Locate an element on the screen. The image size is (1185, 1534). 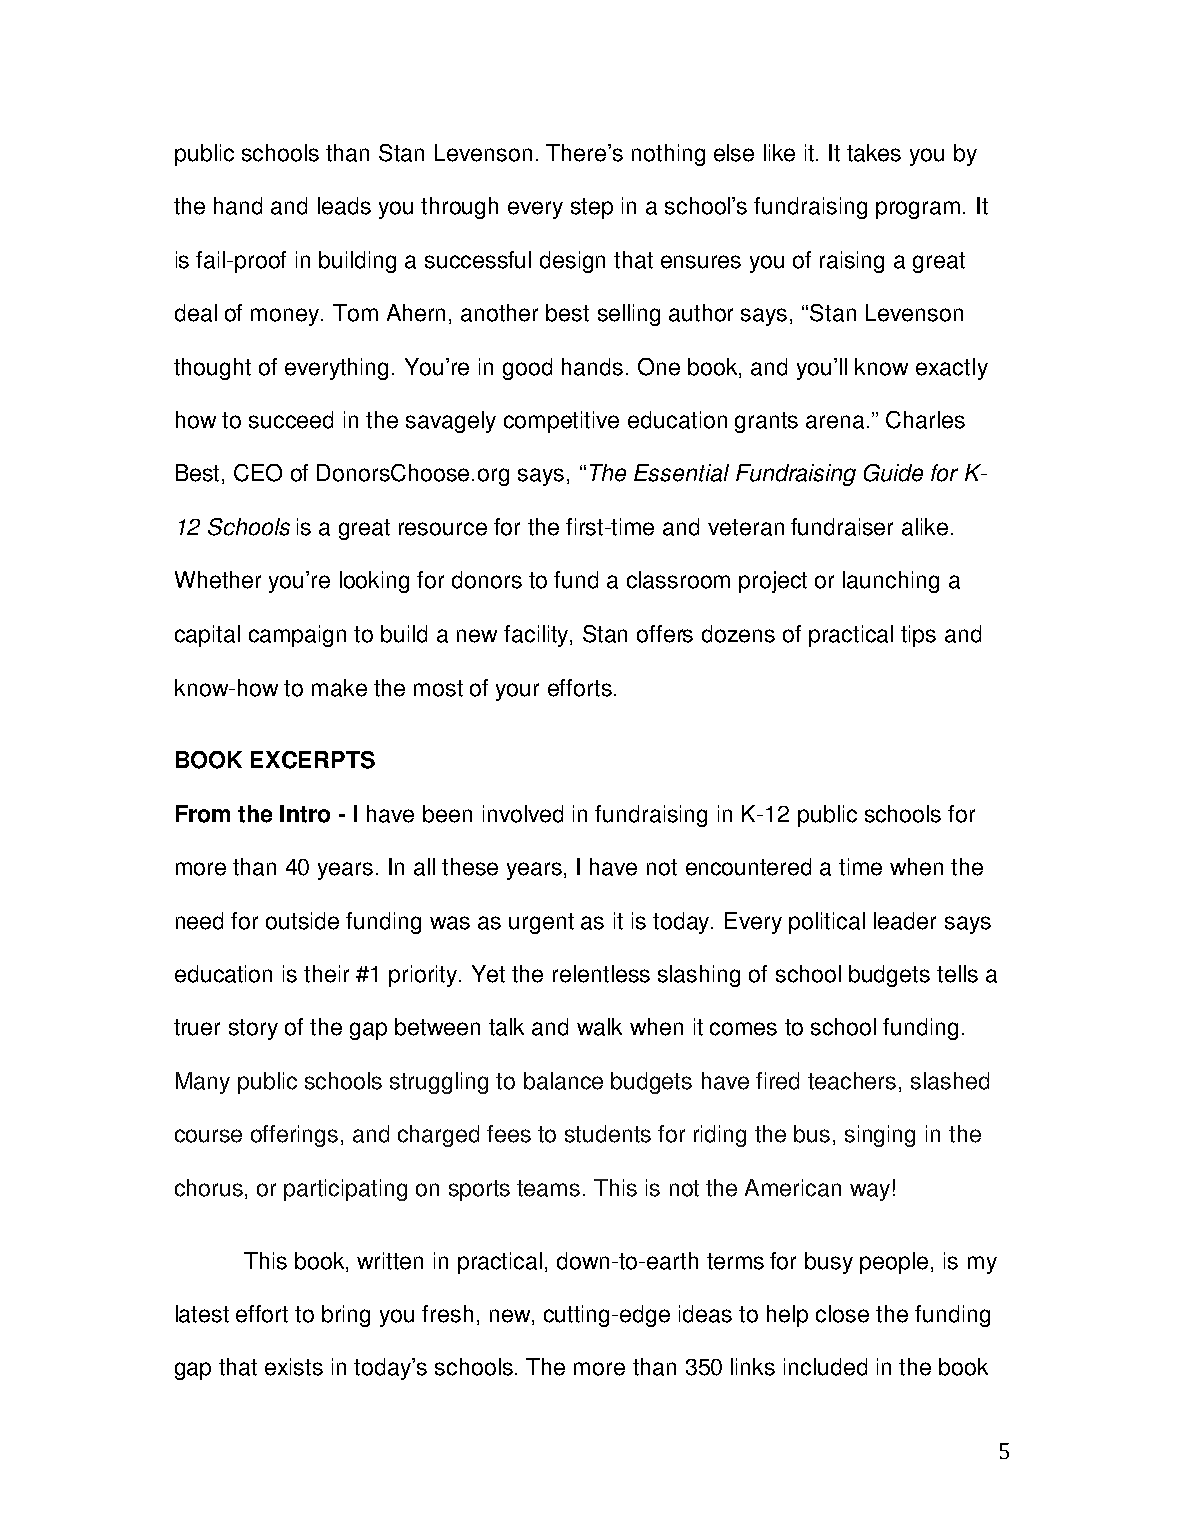
close is located at coordinates (842, 1314).
